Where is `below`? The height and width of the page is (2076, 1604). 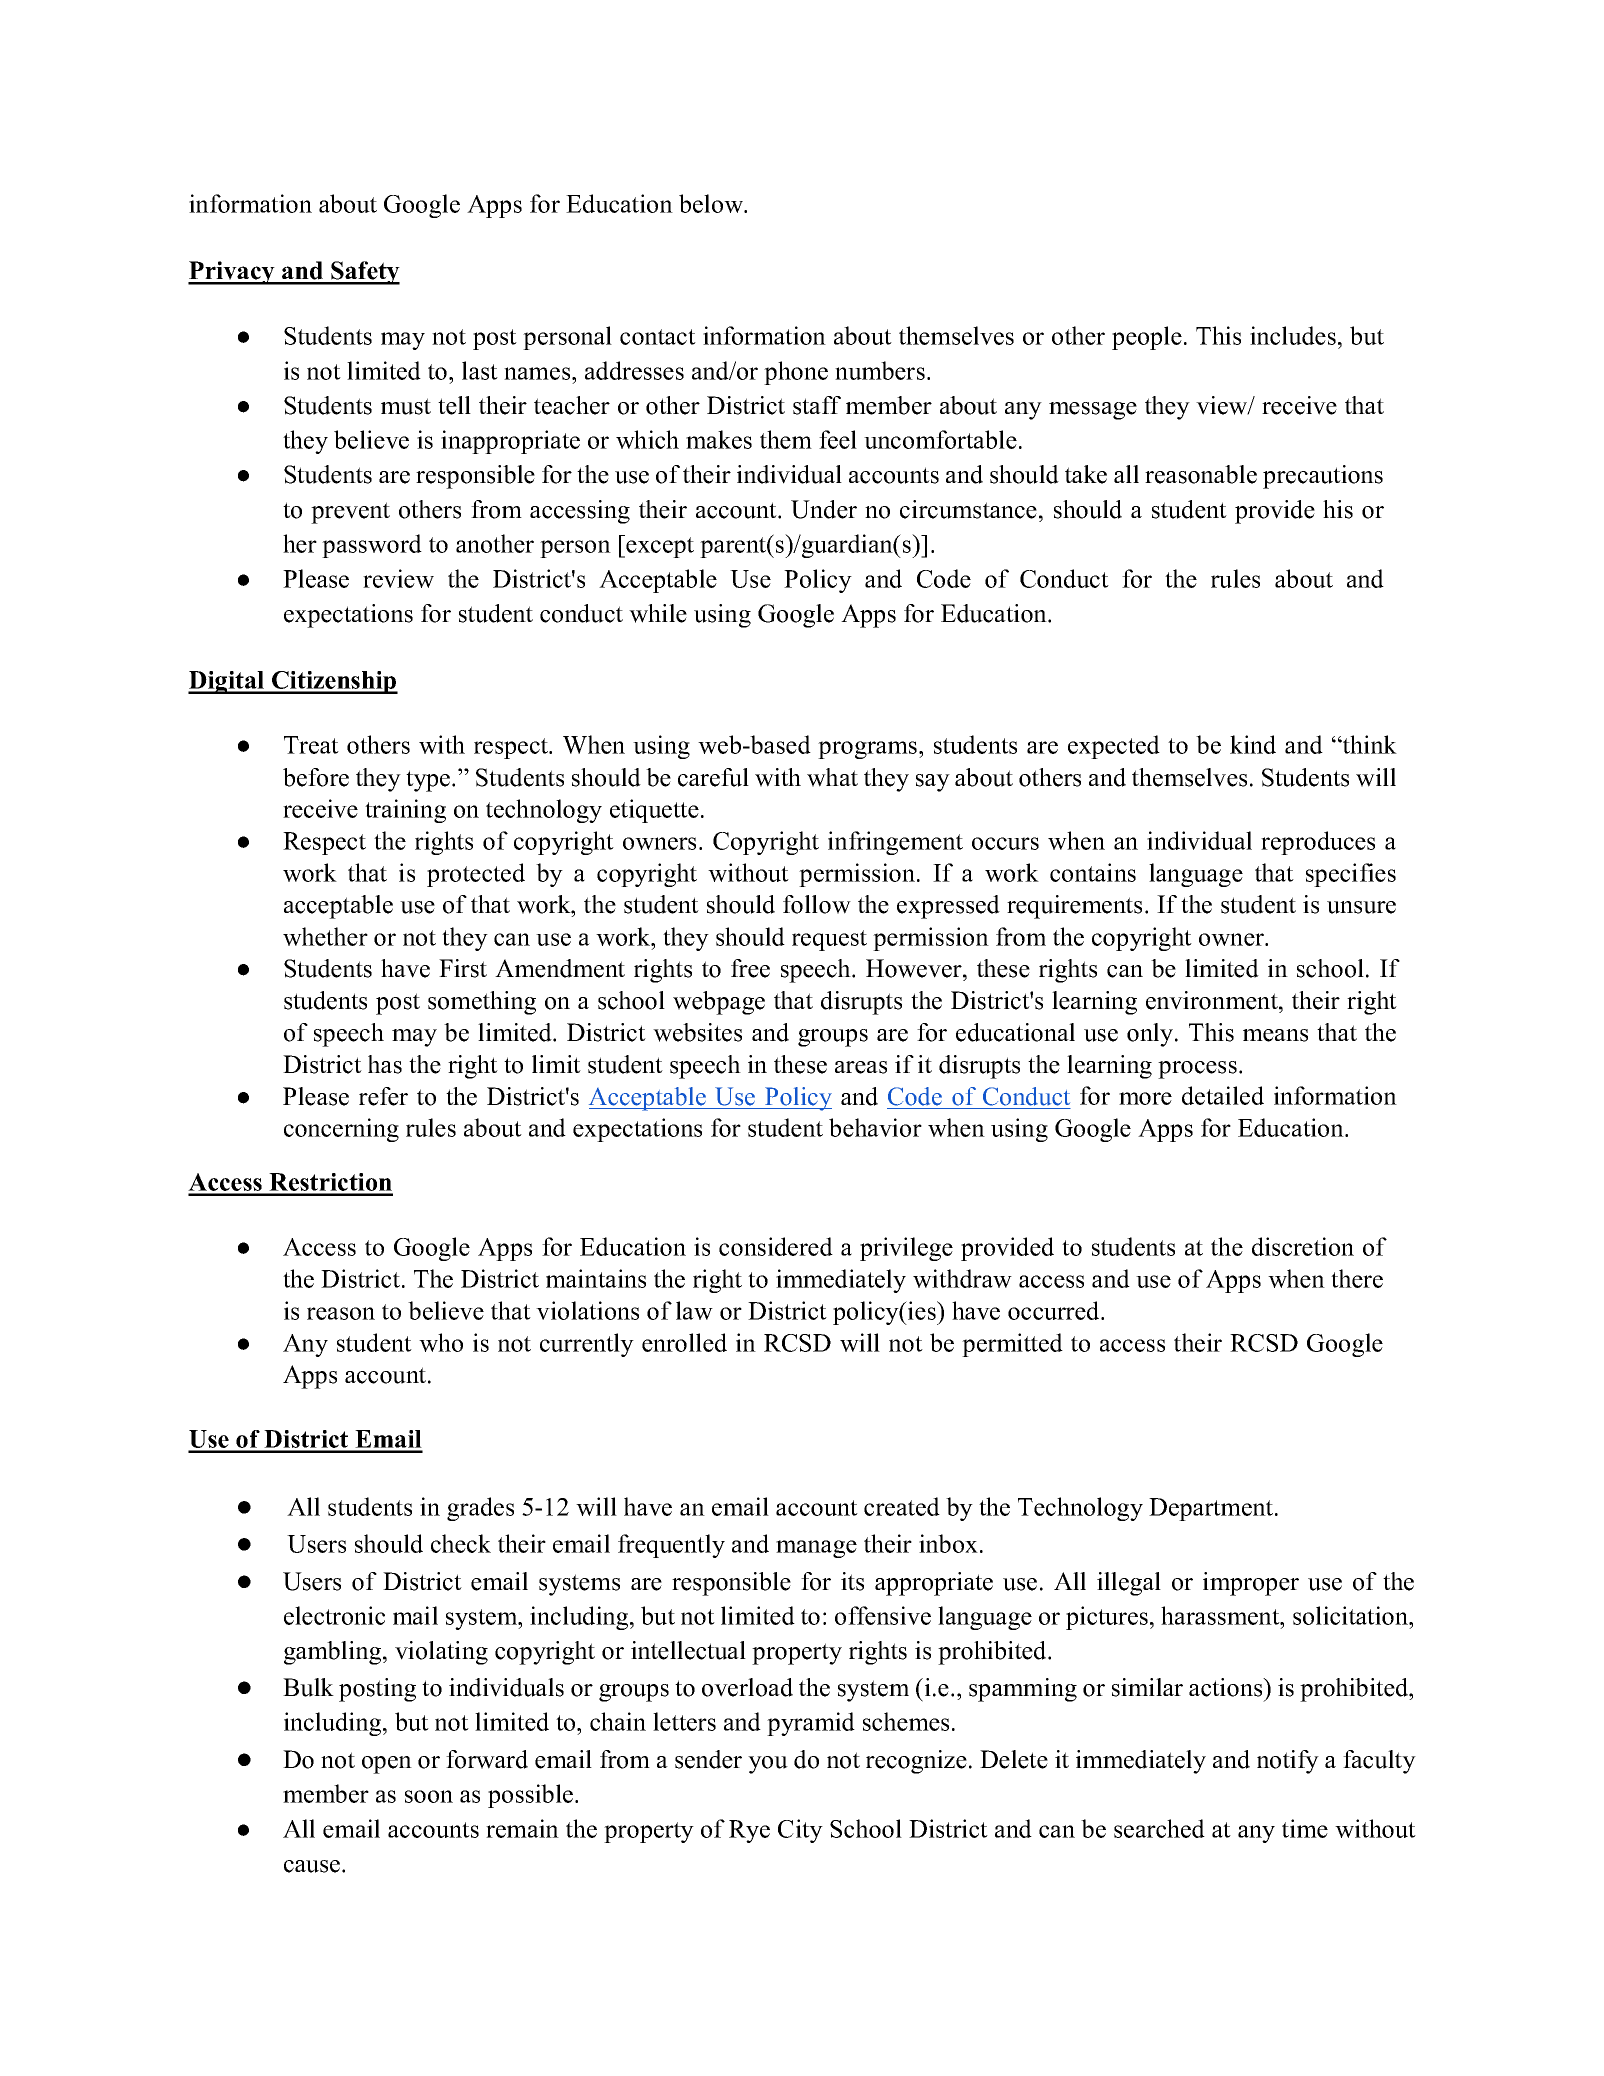
below is located at coordinates (712, 203).
